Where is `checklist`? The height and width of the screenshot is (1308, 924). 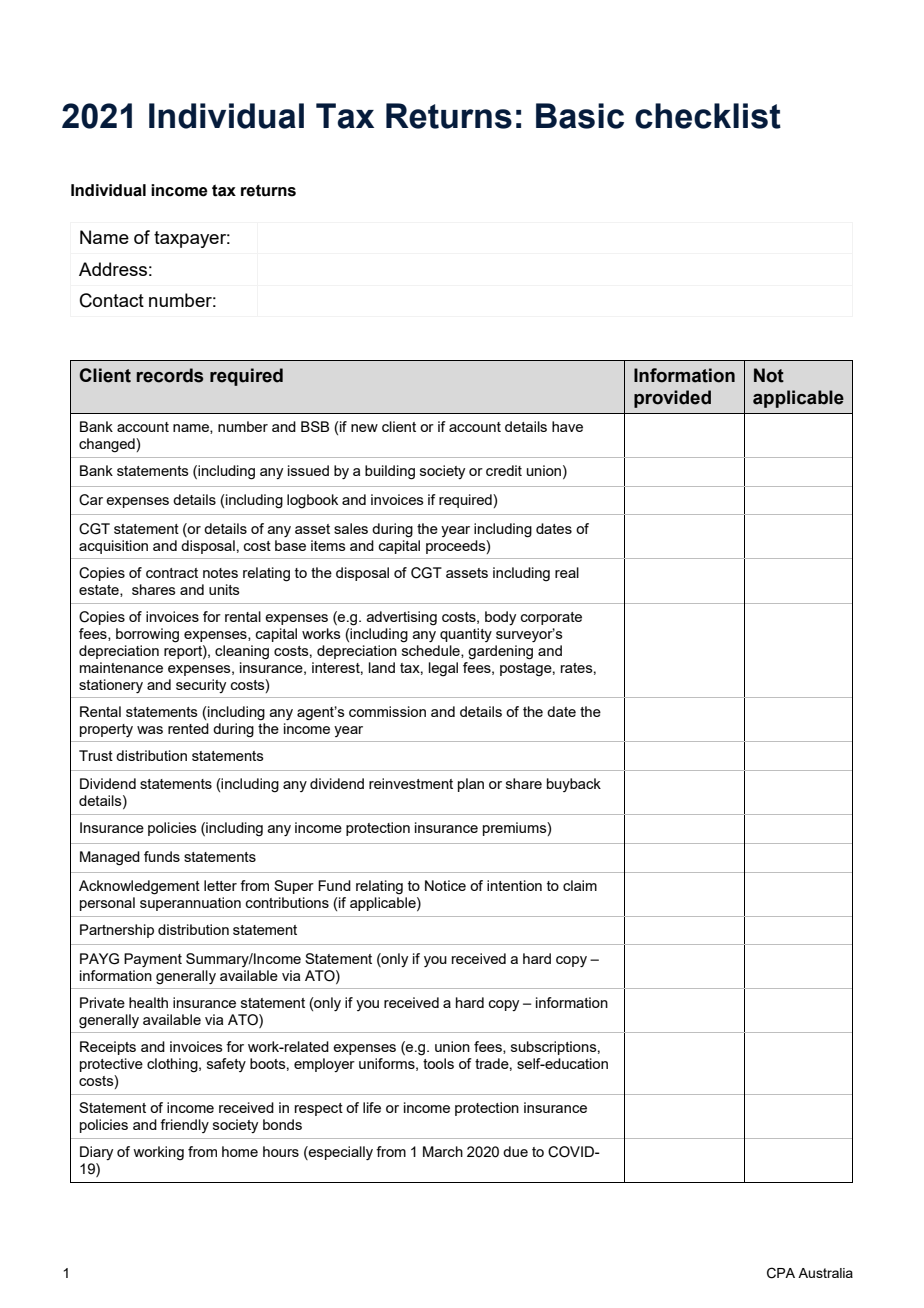
checklist is located at coordinates (708, 116).
